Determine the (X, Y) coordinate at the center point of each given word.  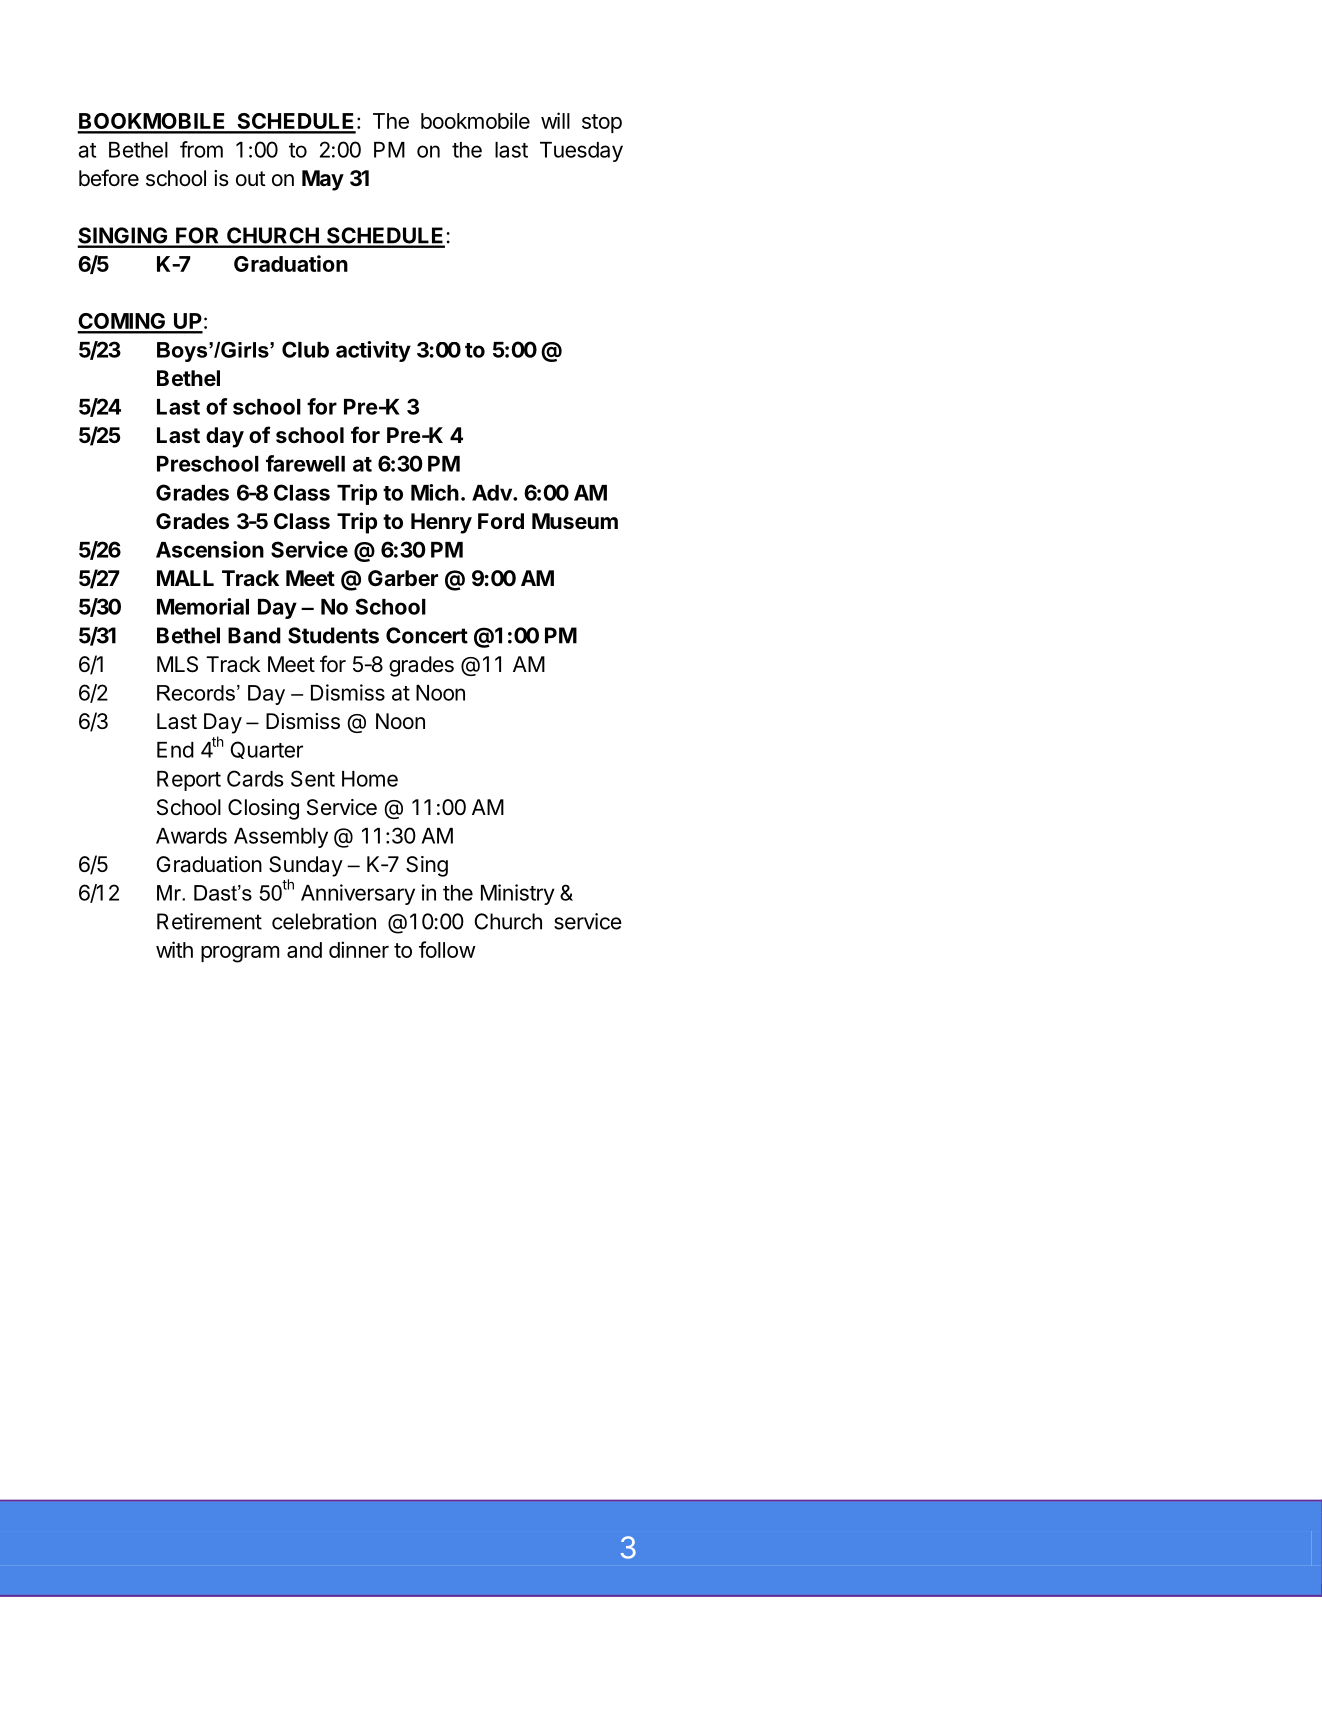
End (175, 750)
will (555, 120)
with (174, 949)
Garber (403, 578)
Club (305, 349)
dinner (359, 949)
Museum (575, 521)
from (201, 149)
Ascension (210, 549)
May (323, 180)
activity (373, 351)
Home (370, 779)
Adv (493, 493)
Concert (427, 635)
